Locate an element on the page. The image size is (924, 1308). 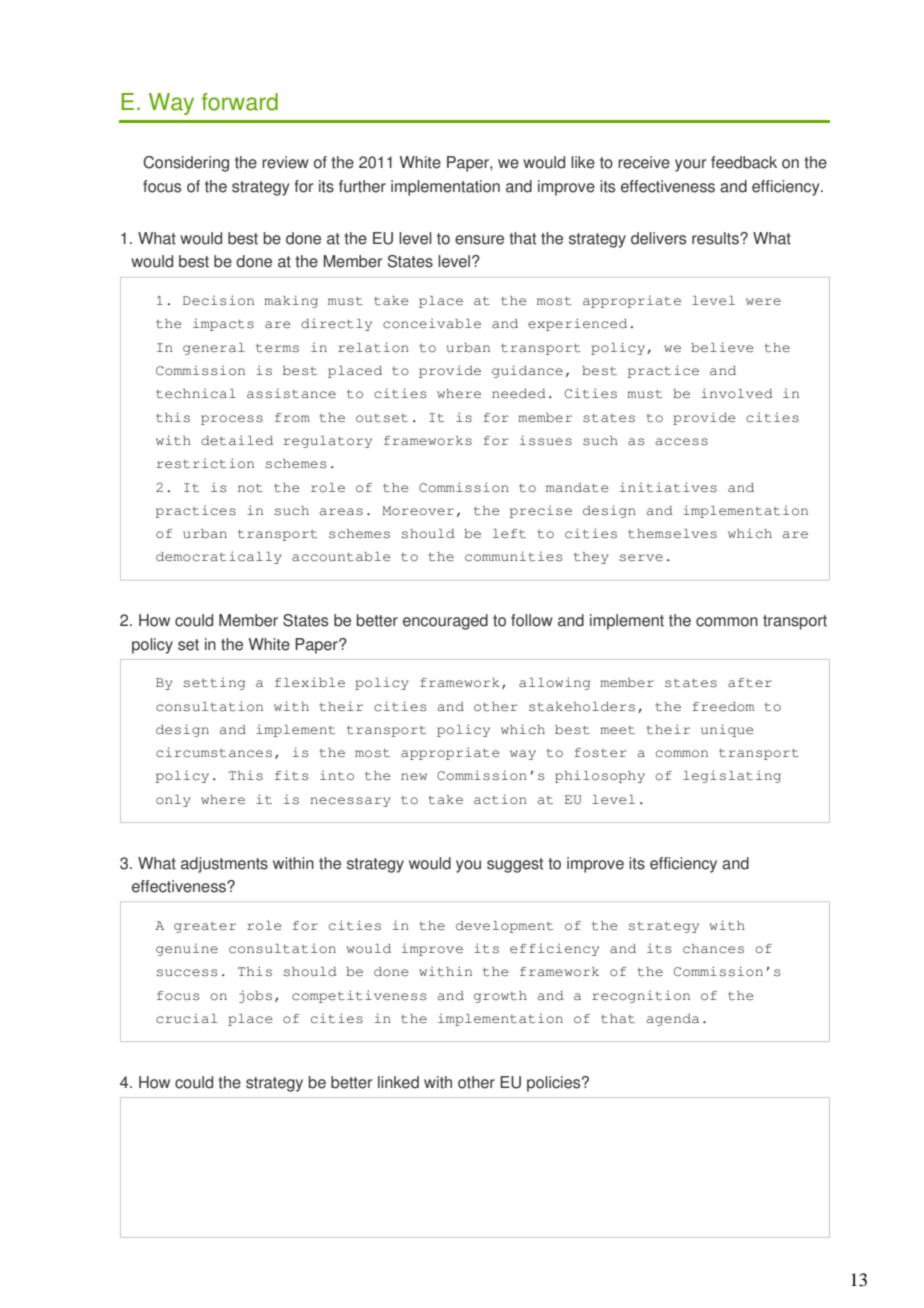
jobs is located at coordinates (255, 996).
